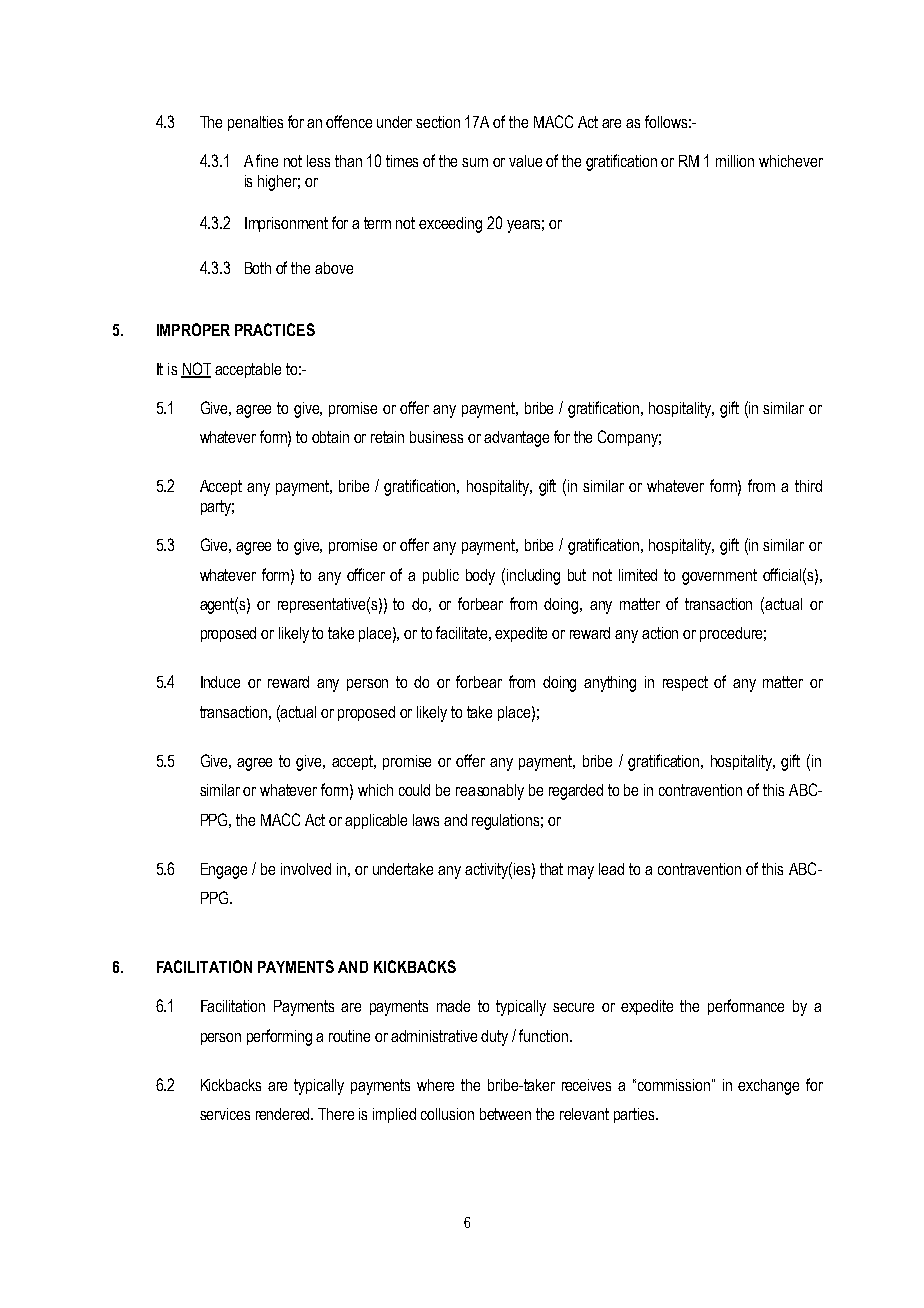 This screenshot has height=1308, width=924. Describe the element at coordinates (525, 161) in the screenshot. I see `value` at that location.
